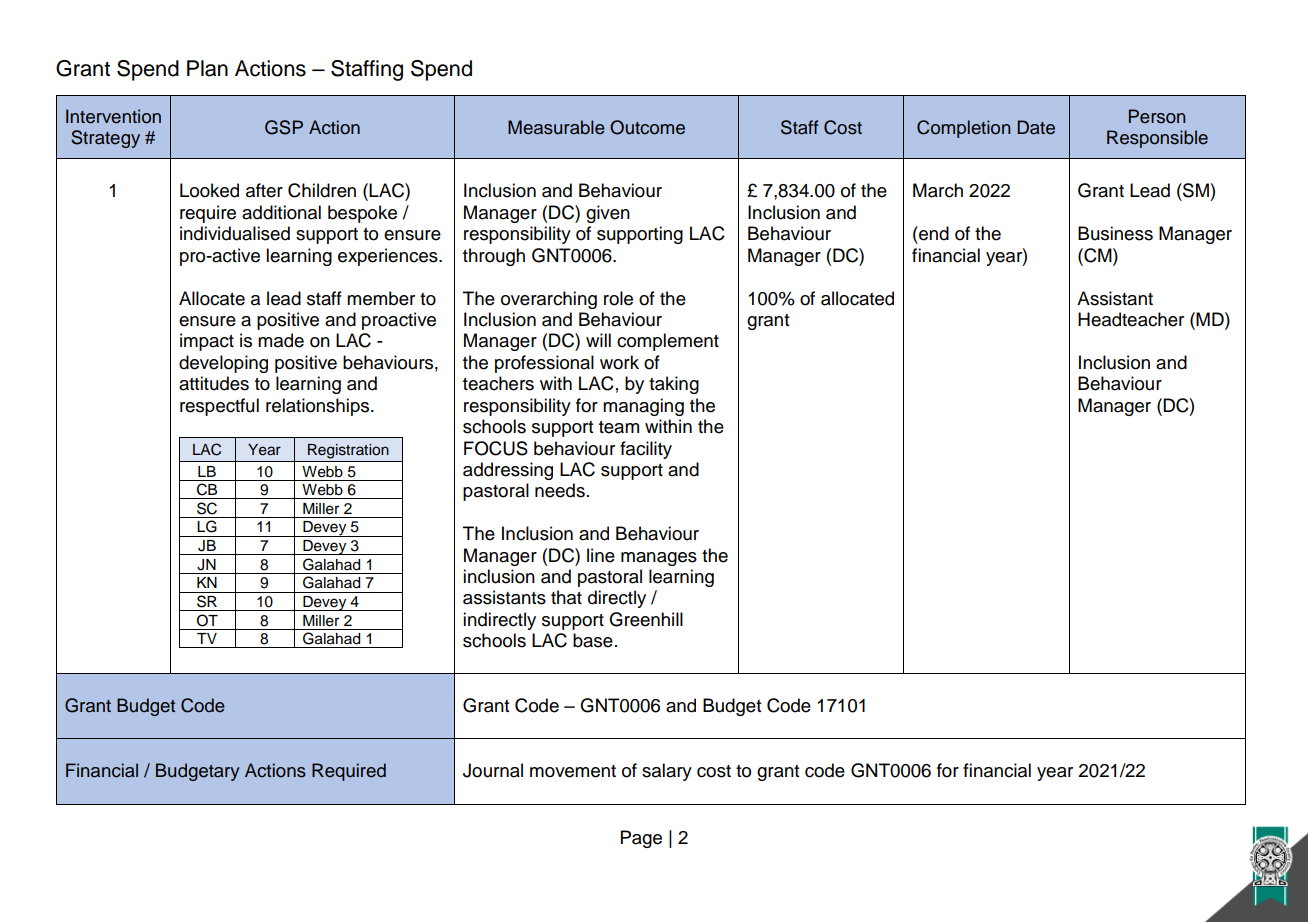 Image resolution: width=1308 pixels, height=924 pixels. I want to click on Registration, so click(348, 451).
